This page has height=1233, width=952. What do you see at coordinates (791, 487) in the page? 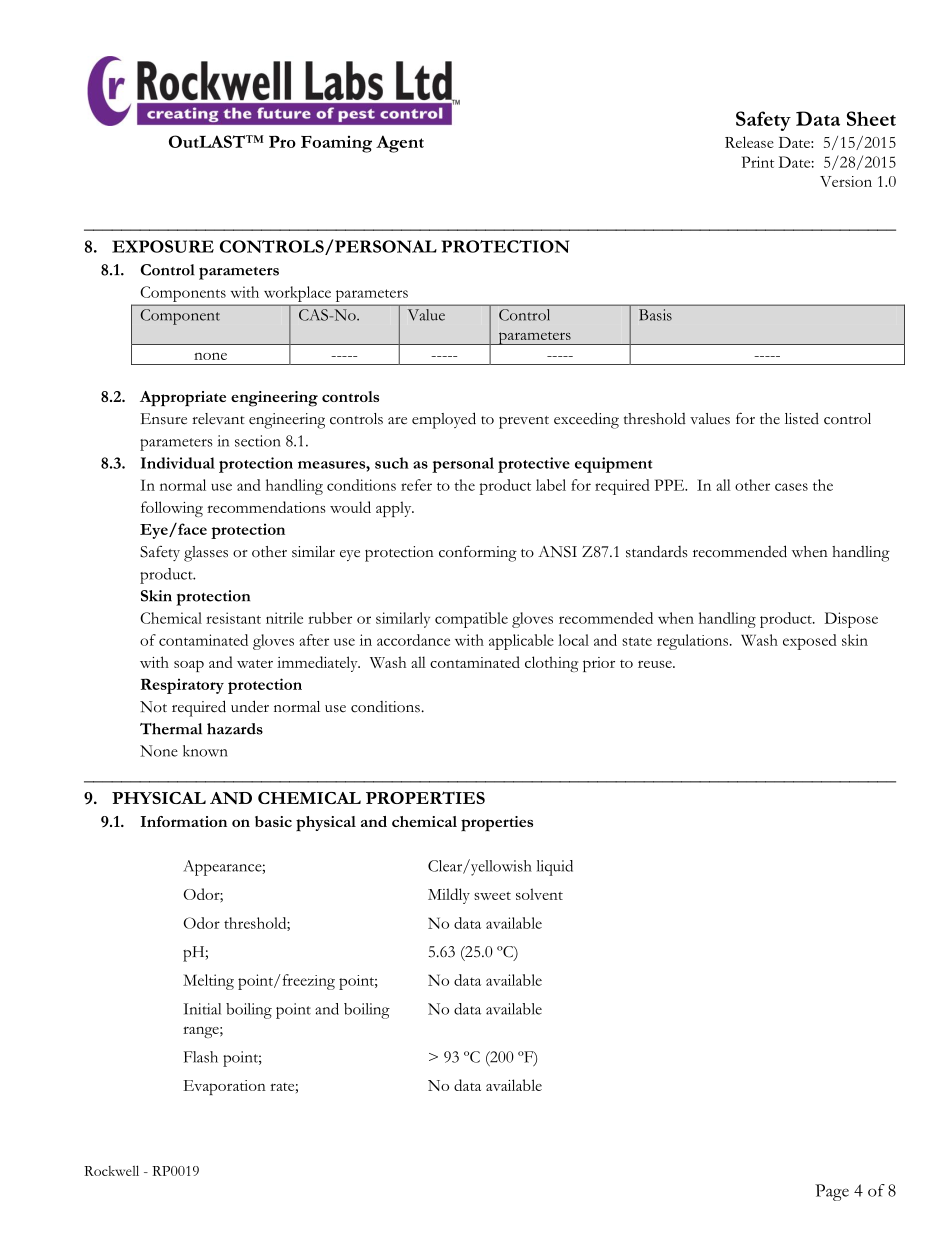
I see `cases` at bounding box center [791, 487].
